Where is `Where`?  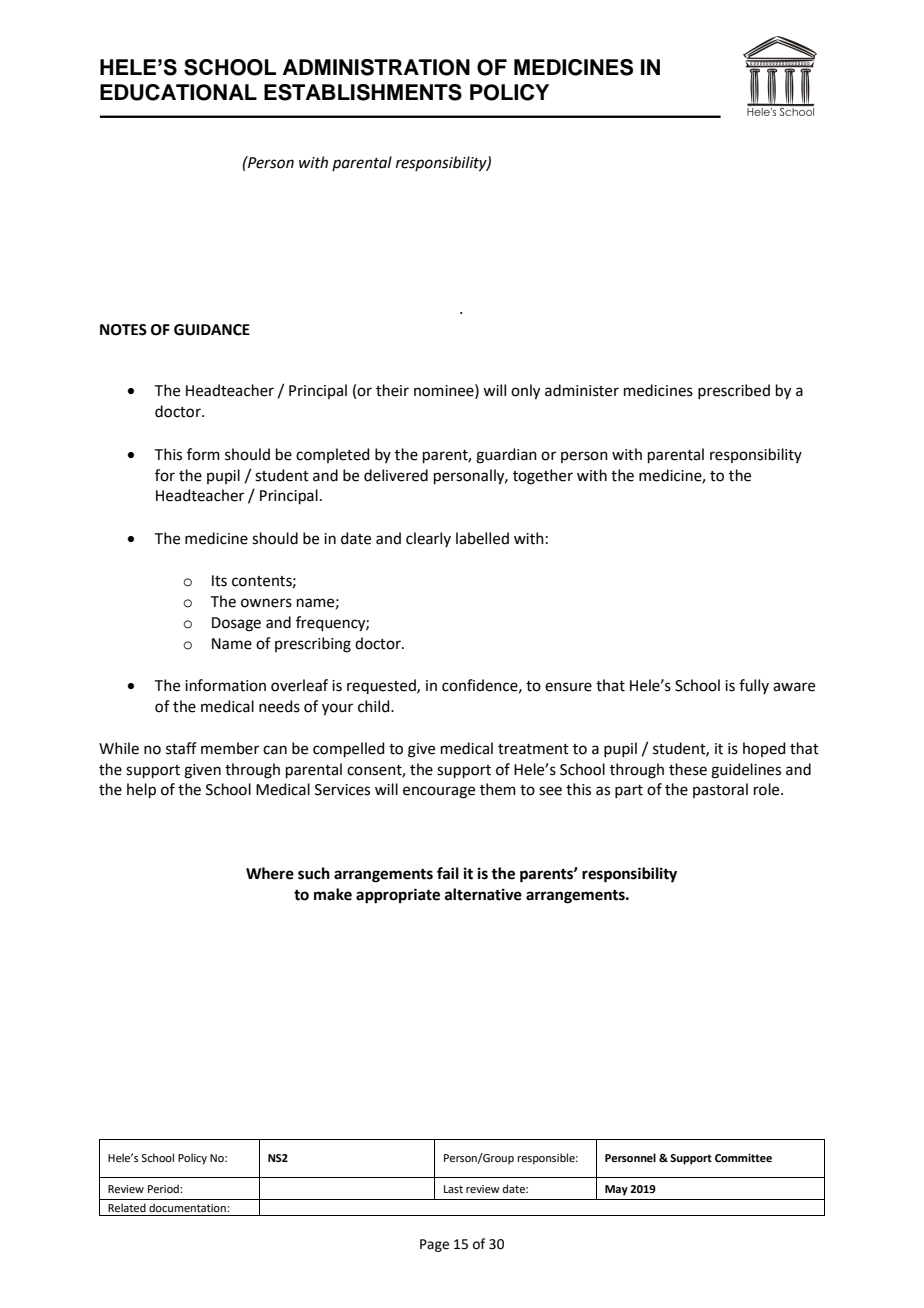
Where is located at coordinates (270, 873).
